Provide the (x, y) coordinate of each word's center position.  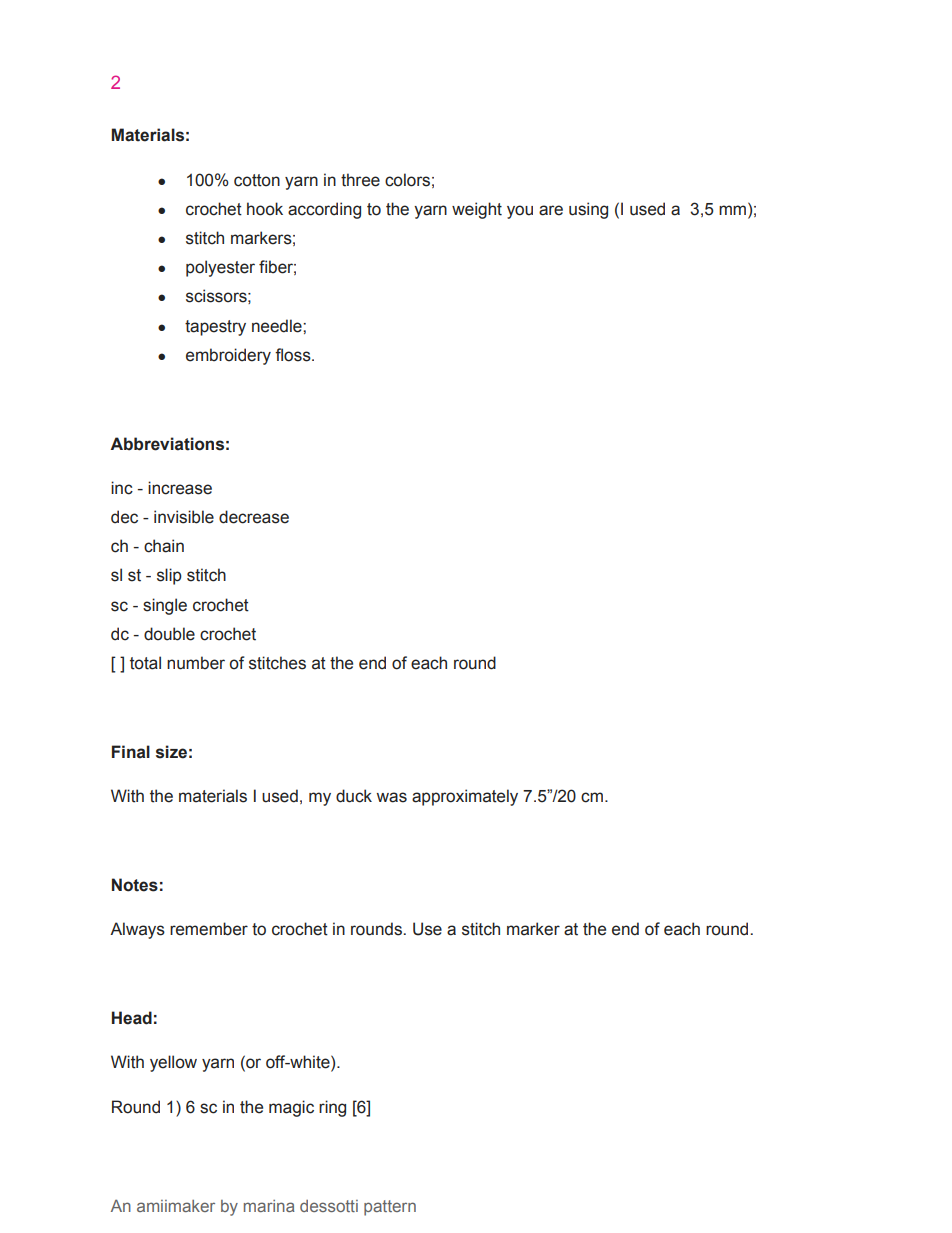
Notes (135, 885)
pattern (390, 1208)
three (360, 180)
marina (269, 1206)
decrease (254, 517)
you (520, 212)
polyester (220, 268)
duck (354, 796)
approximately (465, 797)
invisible (184, 517)
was (392, 797)
